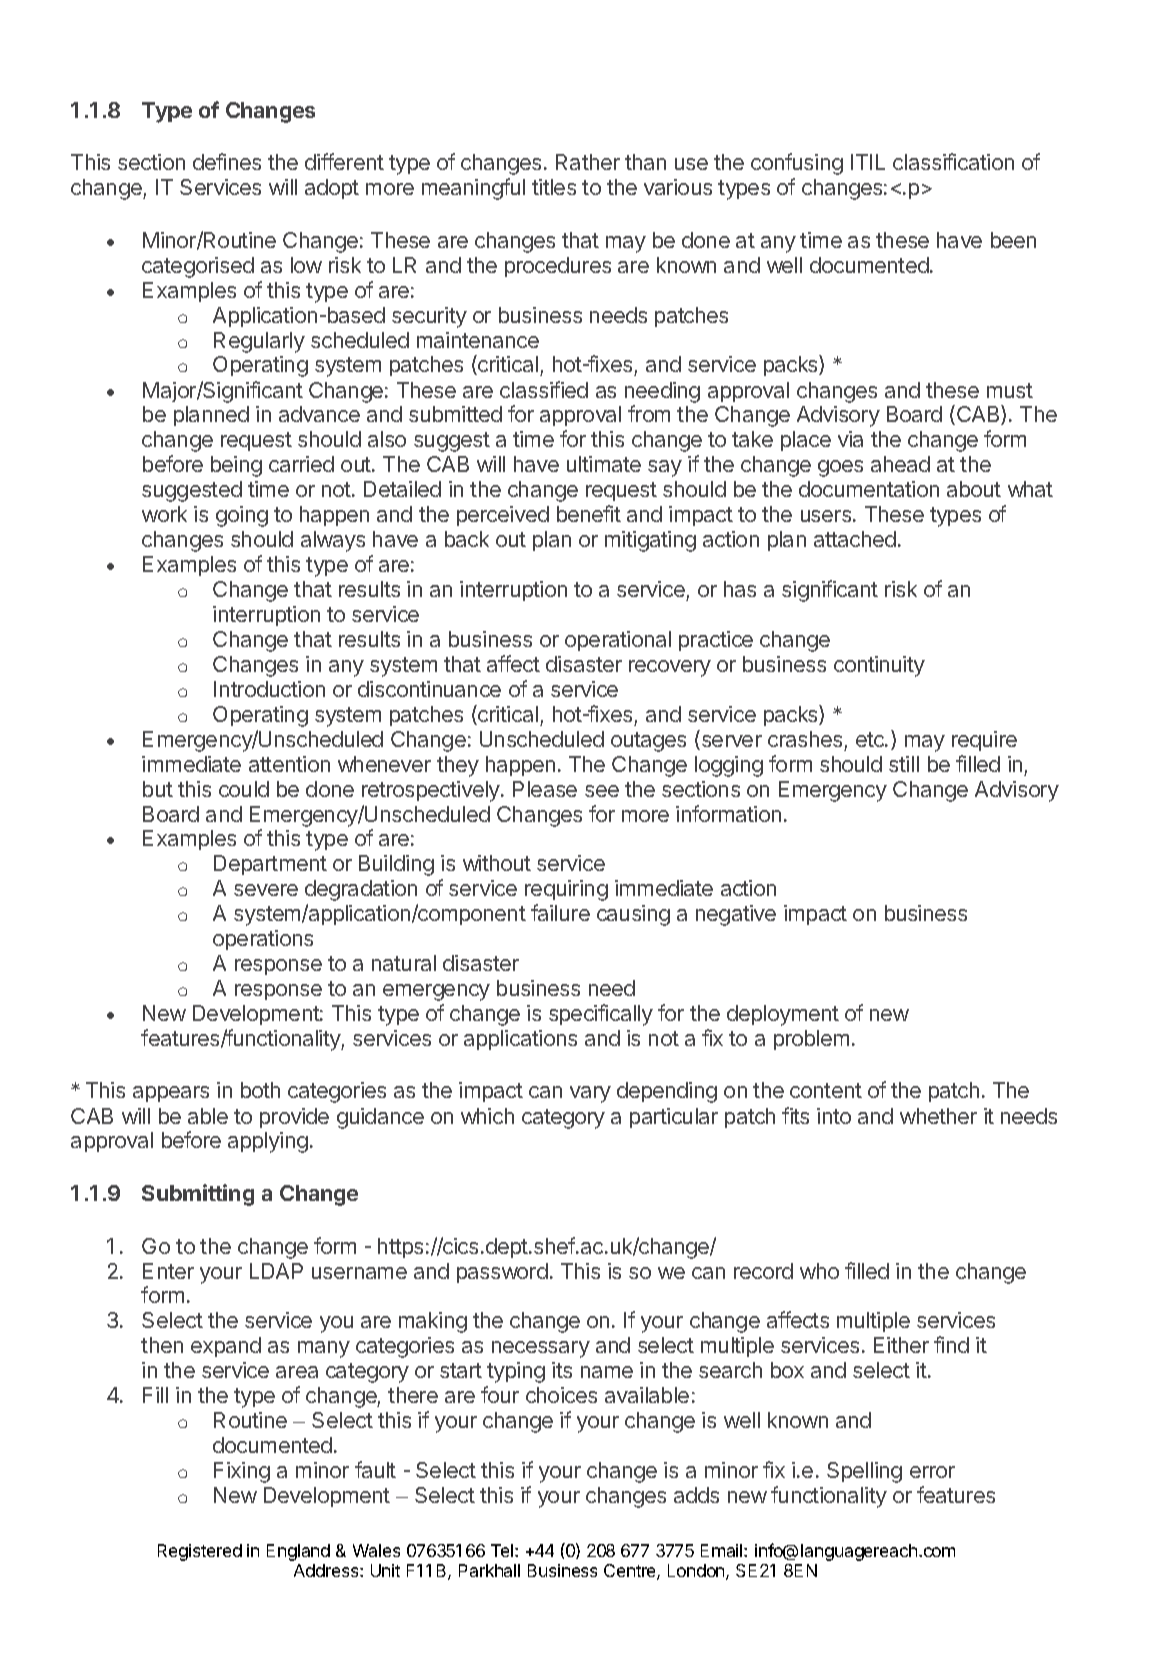 This screenshot has width=1173, height=1660. I want to click on attention, so click(289, 764).
